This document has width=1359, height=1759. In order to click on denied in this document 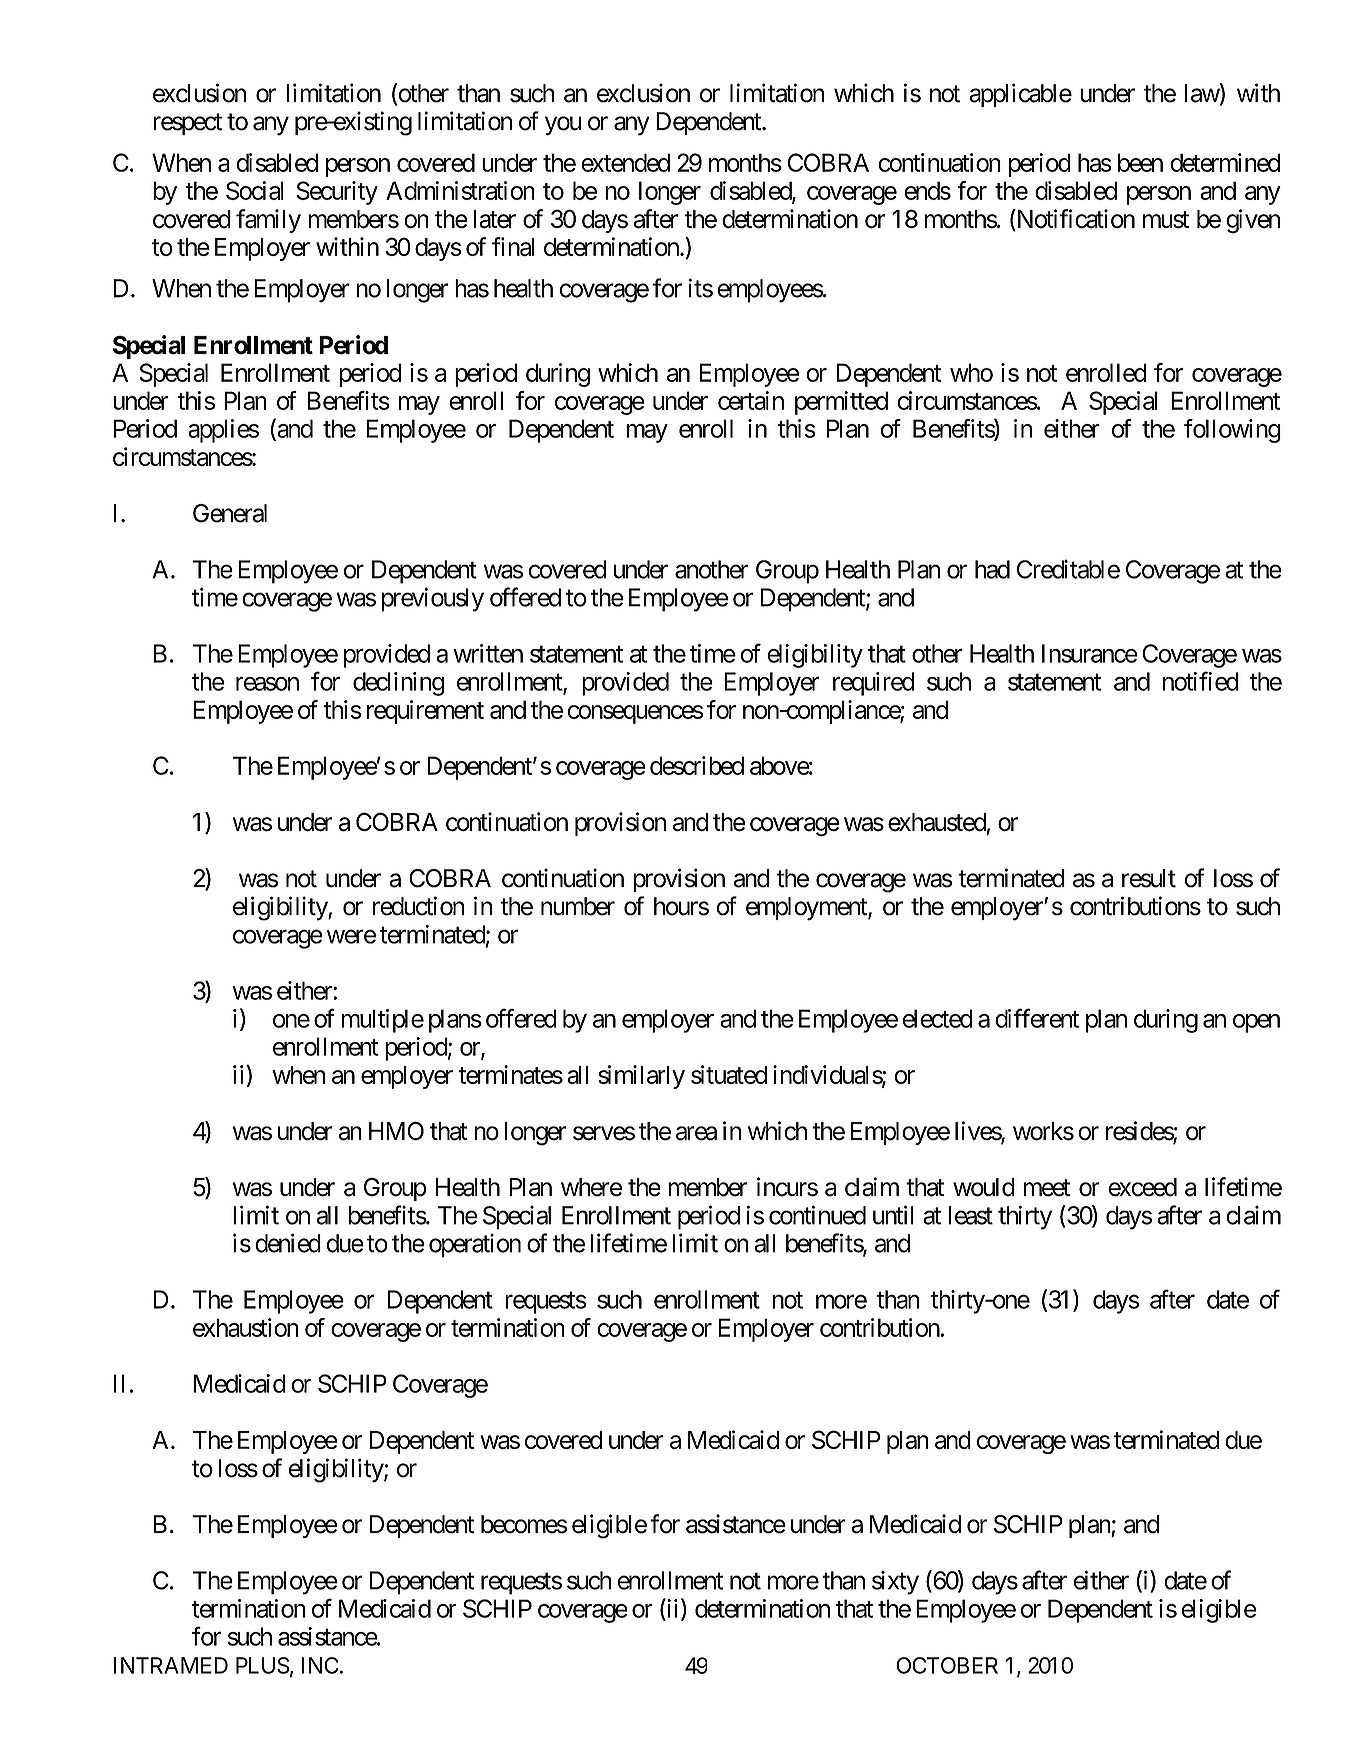, I will do `click(288, 1243)`.
